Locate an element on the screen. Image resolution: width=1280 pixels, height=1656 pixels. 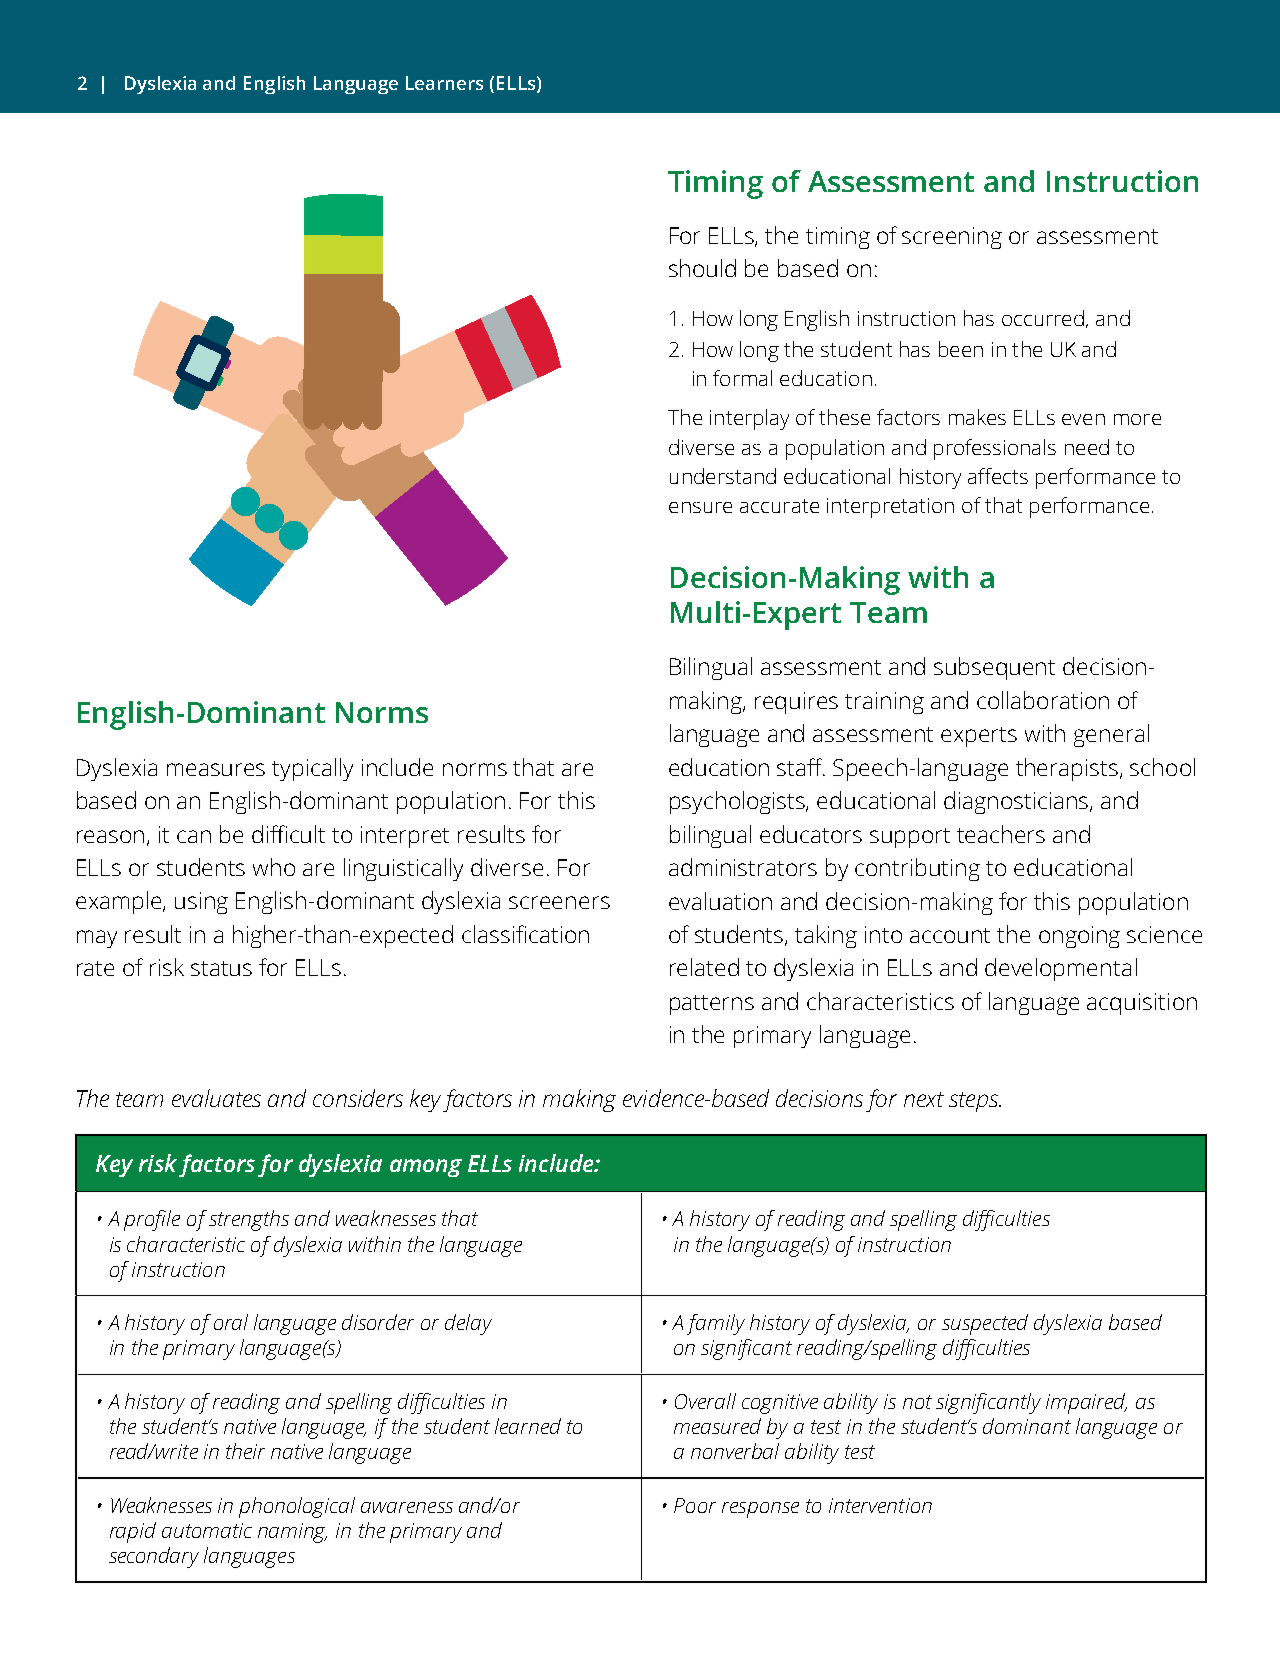
evaluates is located at coordinates (216, 1098).
